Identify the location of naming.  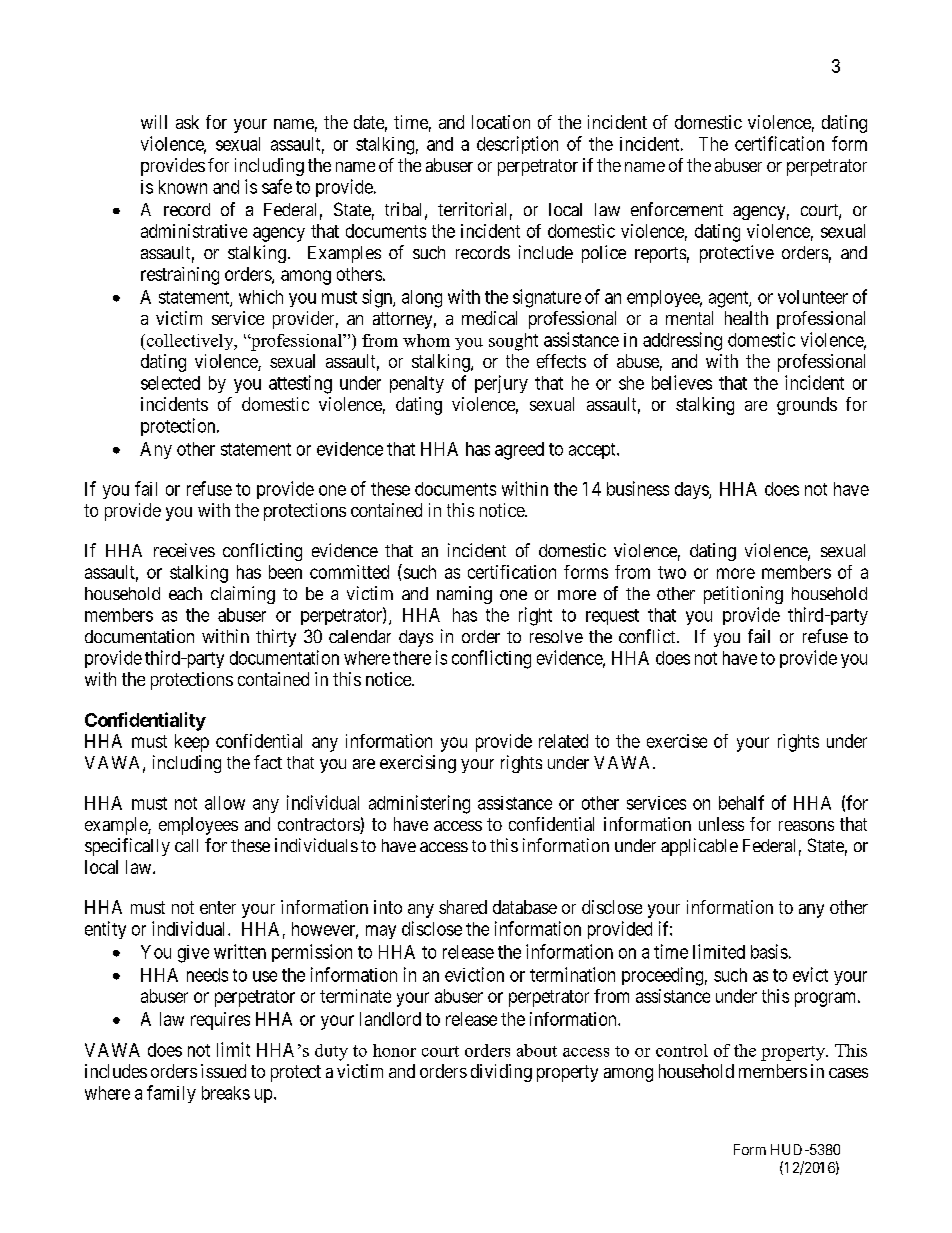
(464, 595).
